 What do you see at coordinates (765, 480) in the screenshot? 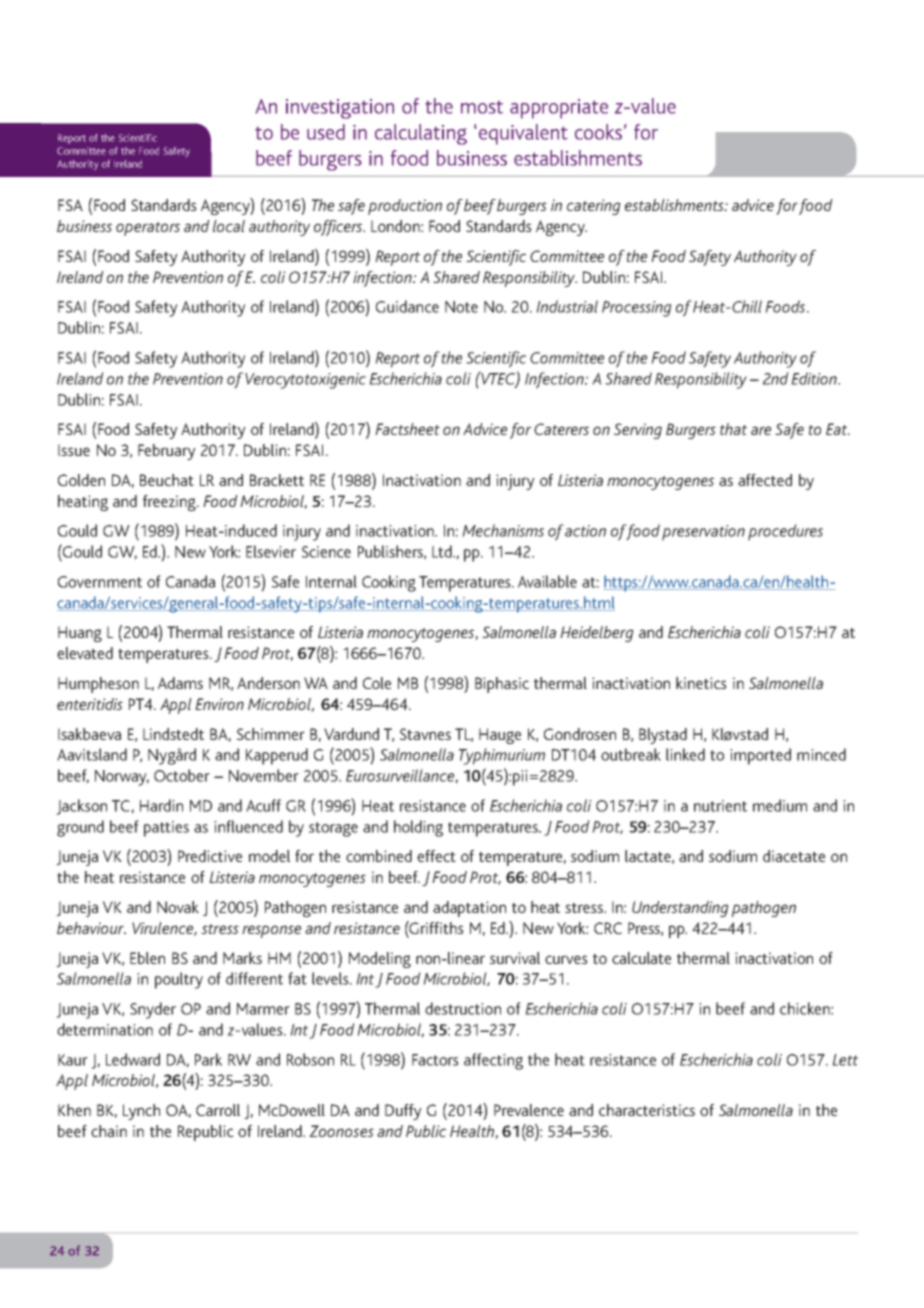
I see `affected` at bounding box center [765, 480].
